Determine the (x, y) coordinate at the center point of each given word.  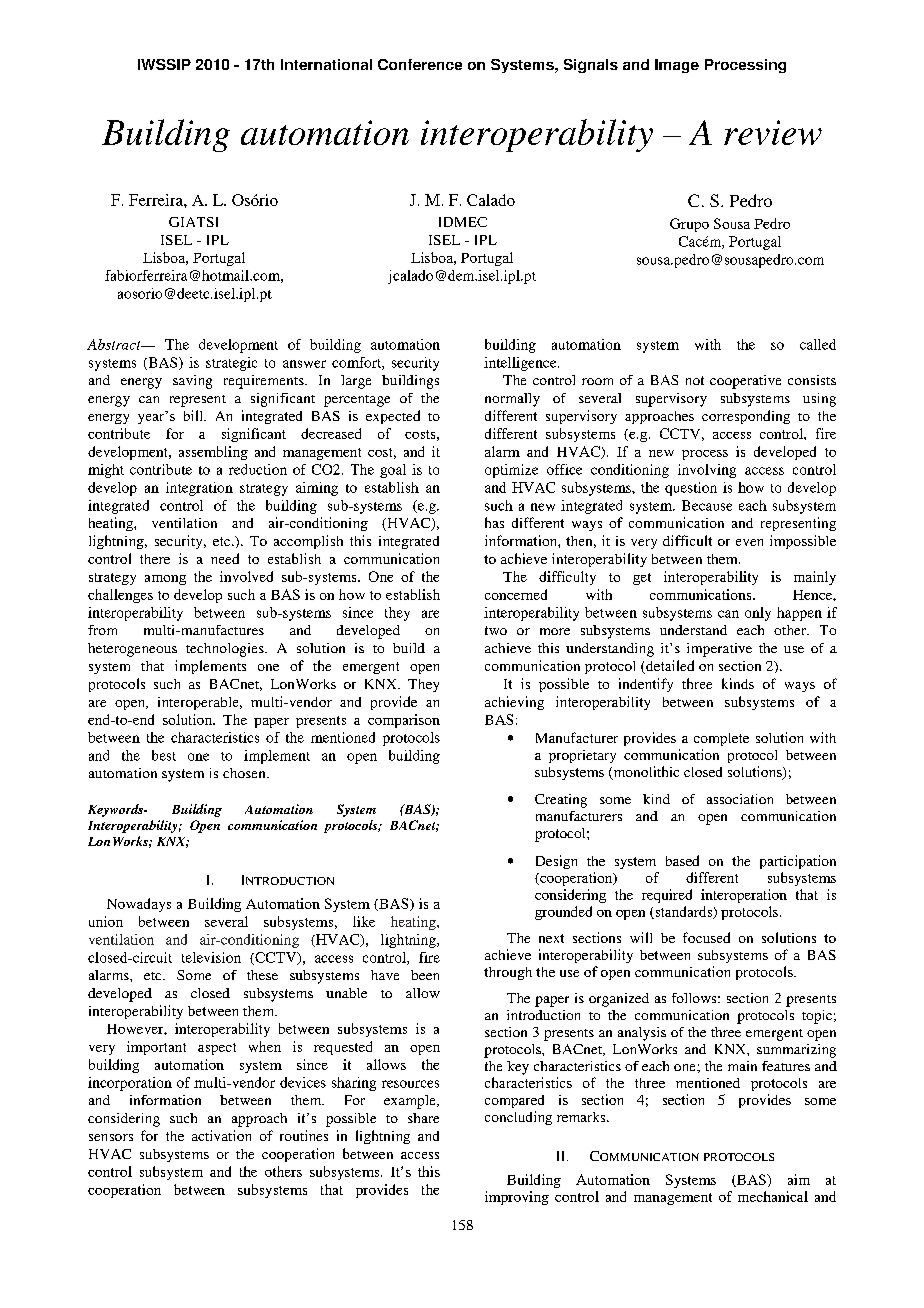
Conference (420, 64)
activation (221, 1135)
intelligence (521, 364)
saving (192, 382)
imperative (719, 650)
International (326, 64)
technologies (226, 650)
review (773, 132)
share (423, 1118)
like (364, 921)
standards (683, 912)
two (496, 630)
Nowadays (139, 905)
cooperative (745, 382)
